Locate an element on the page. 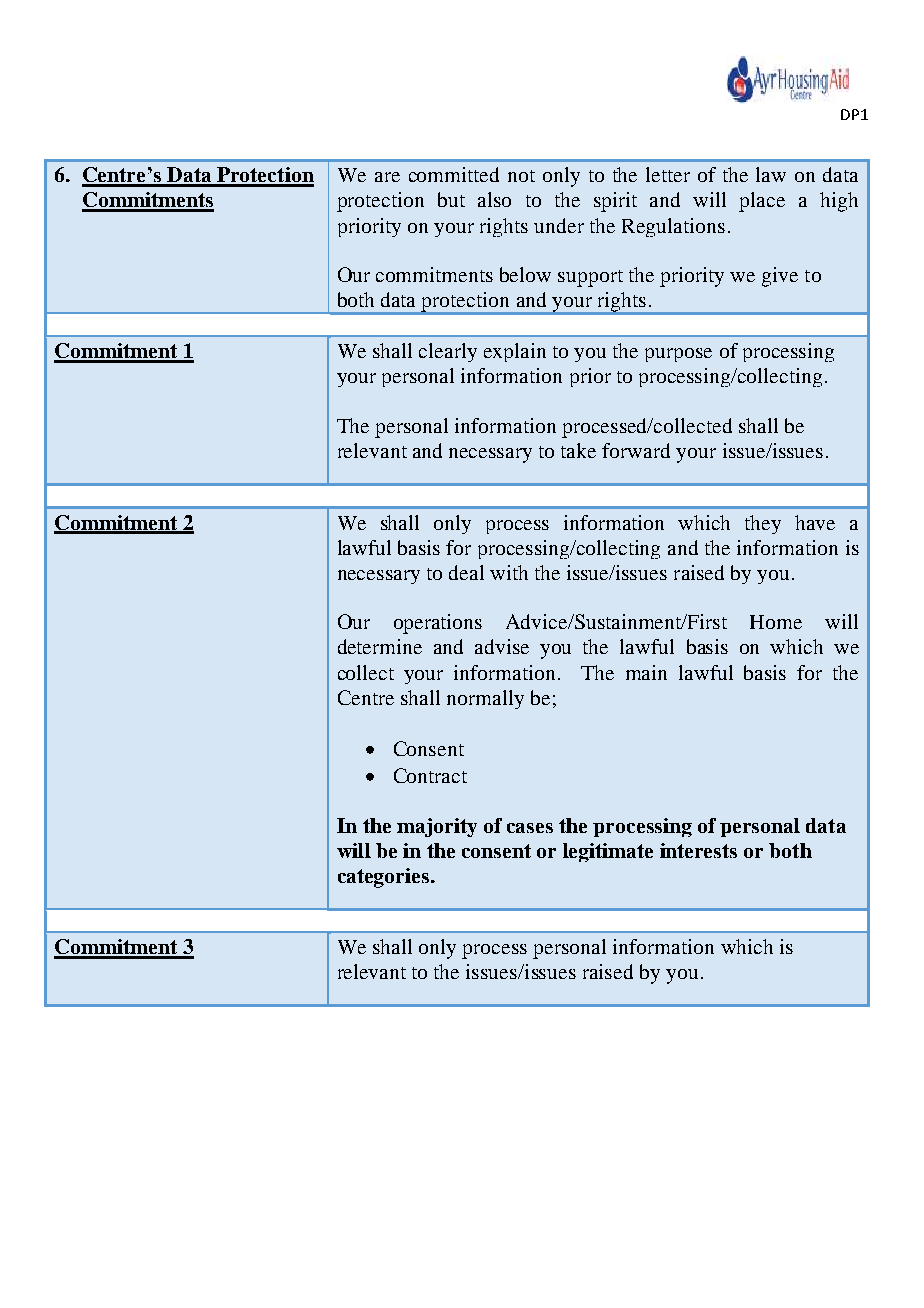  forward is located at coordinates (636, 450).
